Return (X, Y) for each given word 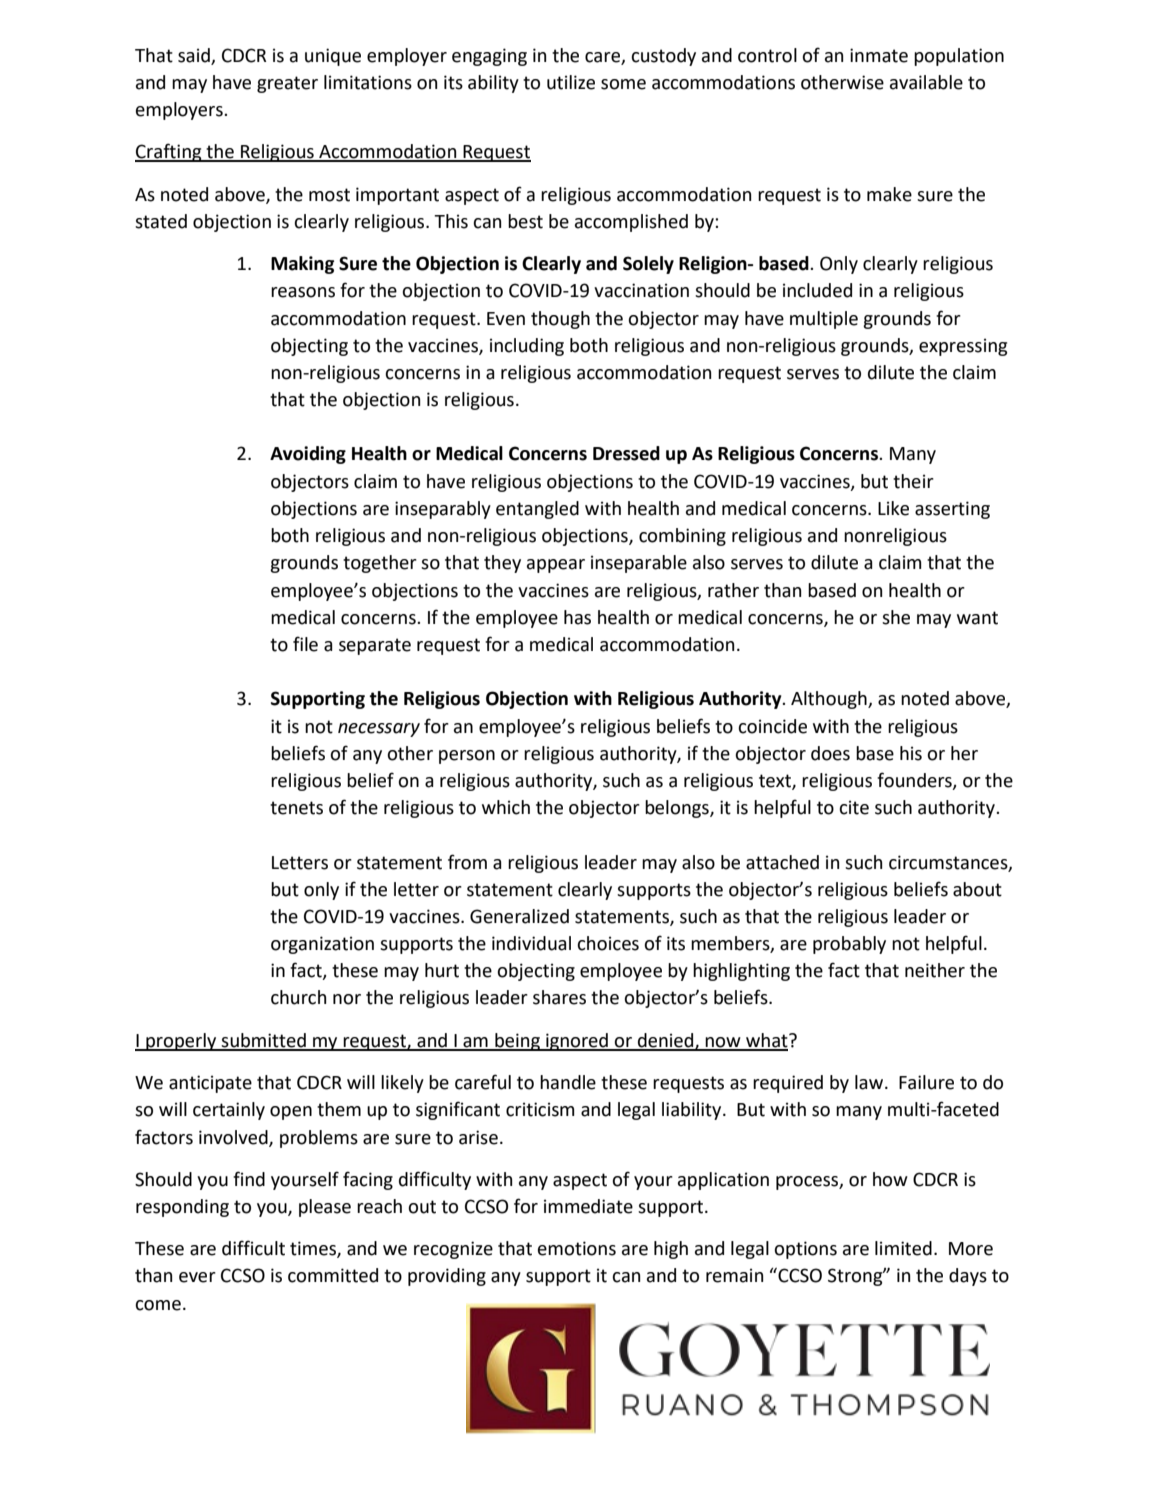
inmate (879, 55)
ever (197, 1277)
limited (903, 1248)
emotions (577, 1248)
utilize (571, 82)
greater (287, 84)
